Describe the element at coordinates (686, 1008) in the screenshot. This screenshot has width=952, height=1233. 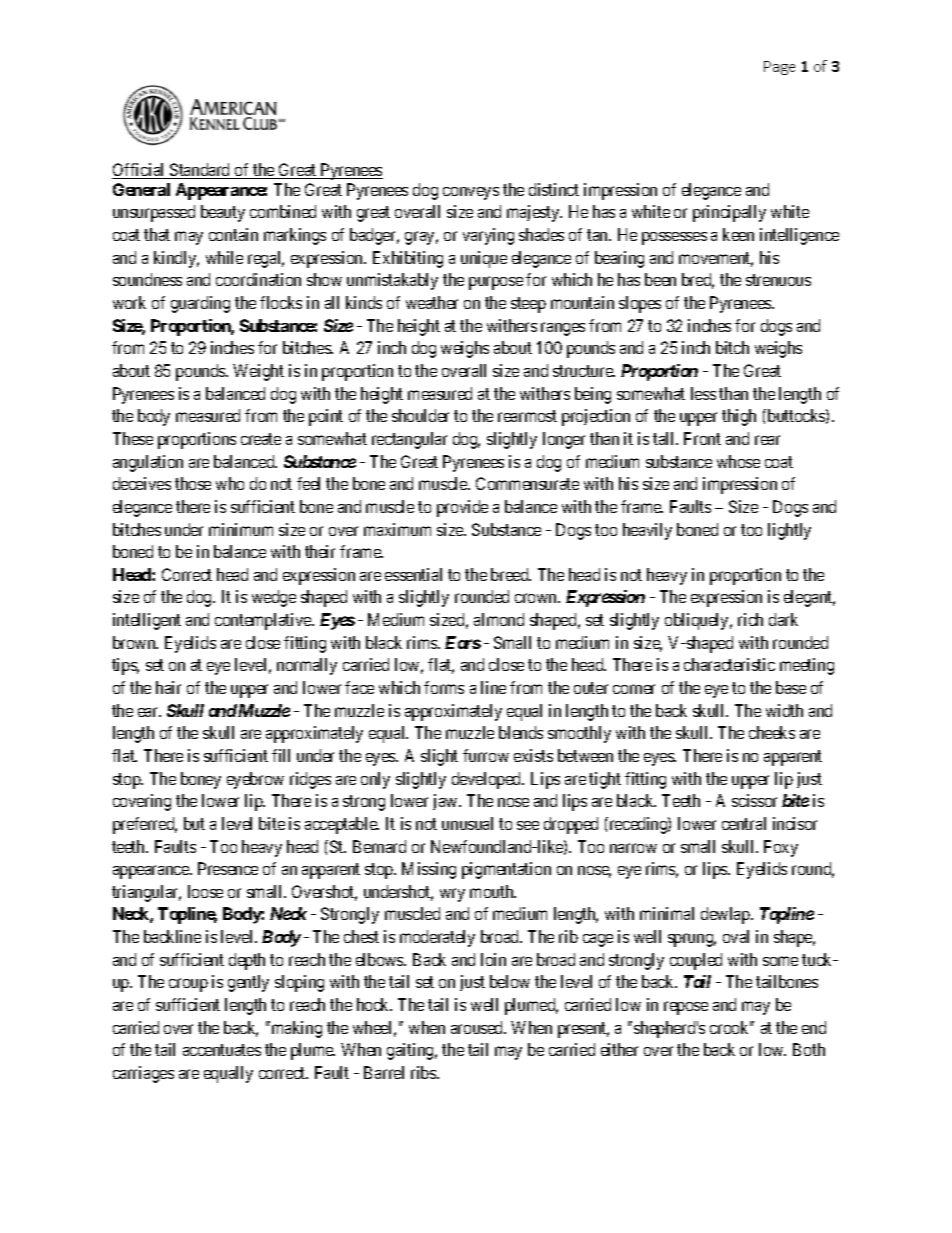
I see `repose` at that location.
